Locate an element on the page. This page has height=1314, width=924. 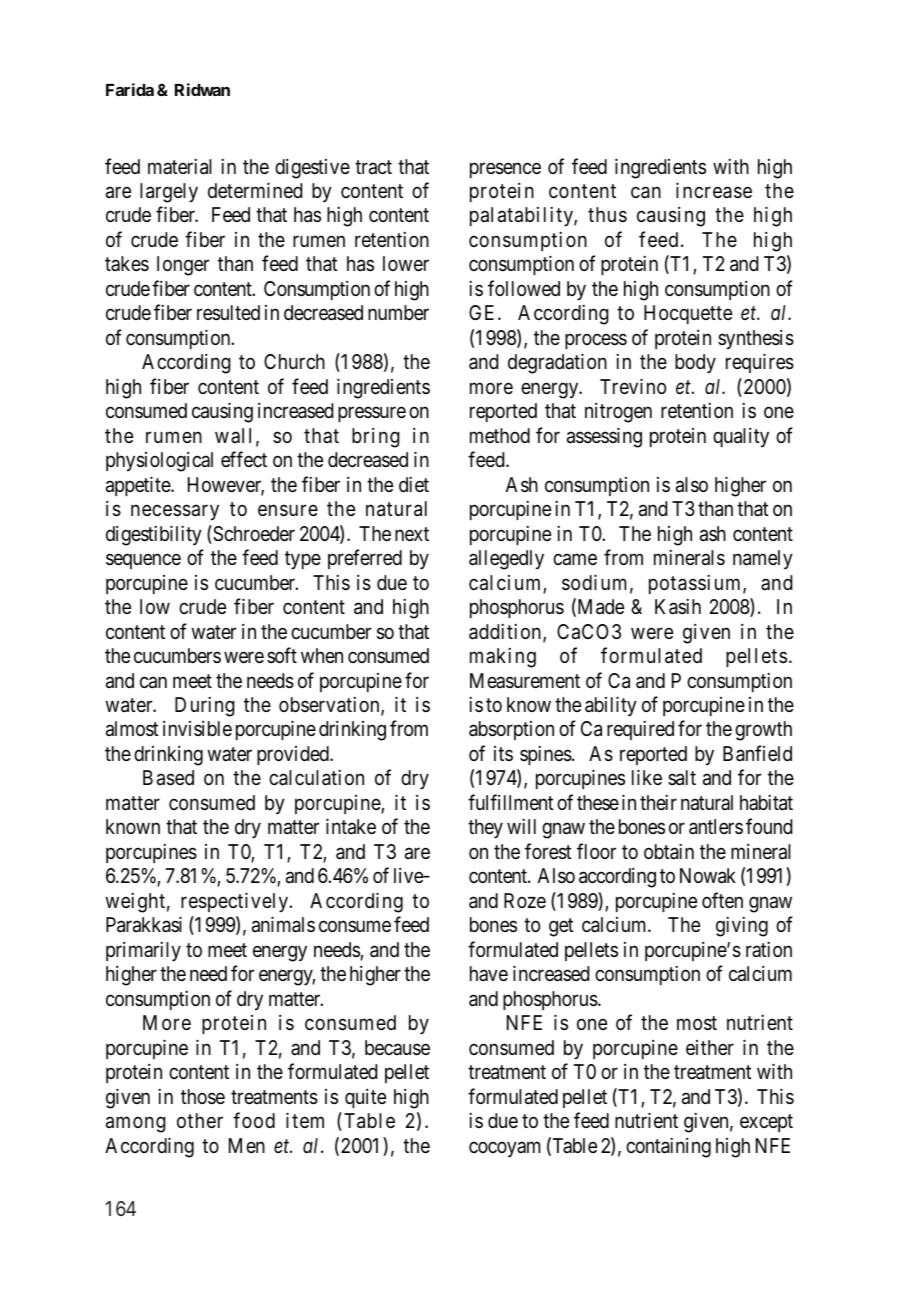
antlers is located at coordinates (716, 827).
